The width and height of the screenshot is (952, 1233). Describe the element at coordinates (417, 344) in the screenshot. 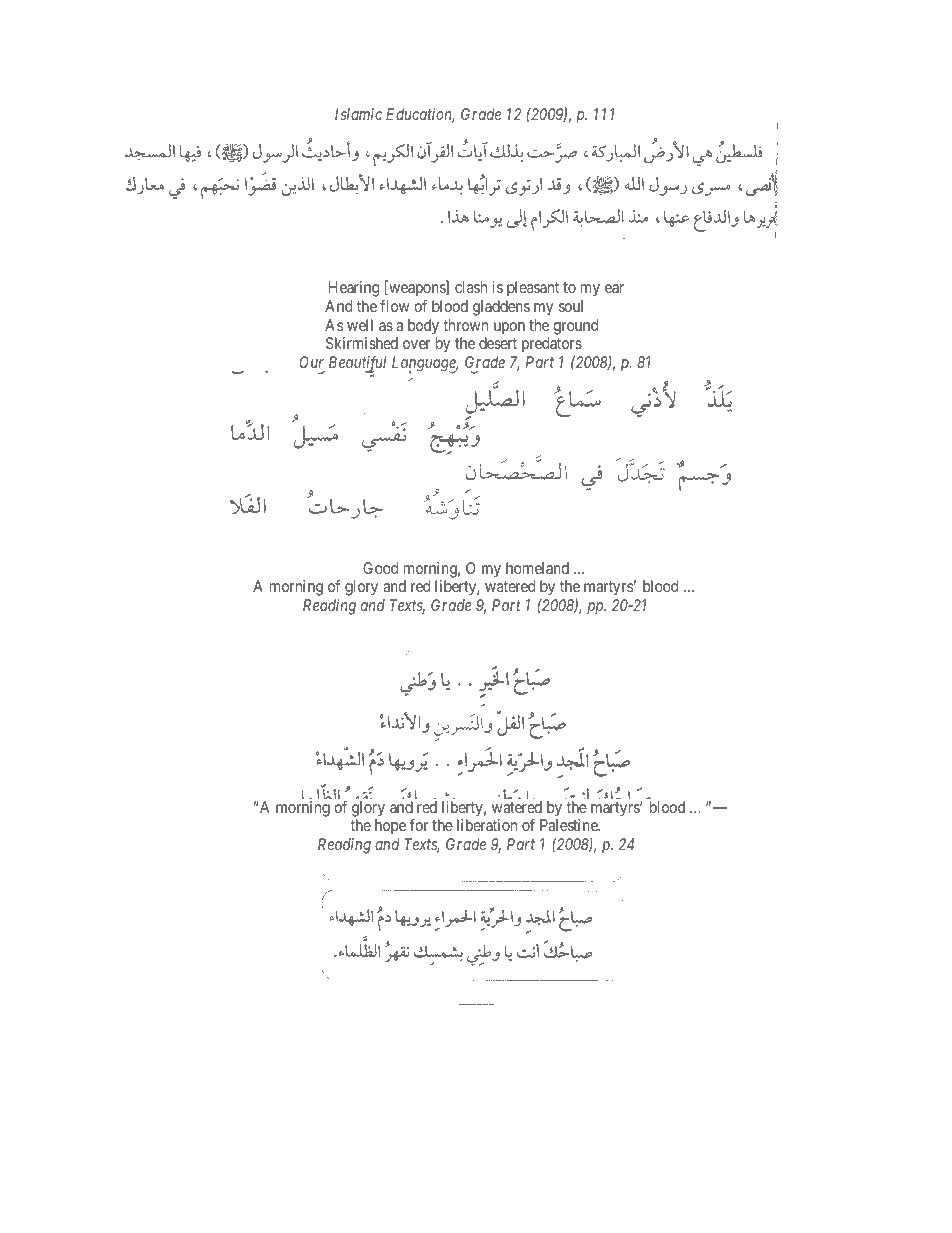

I see `over` at that location.
